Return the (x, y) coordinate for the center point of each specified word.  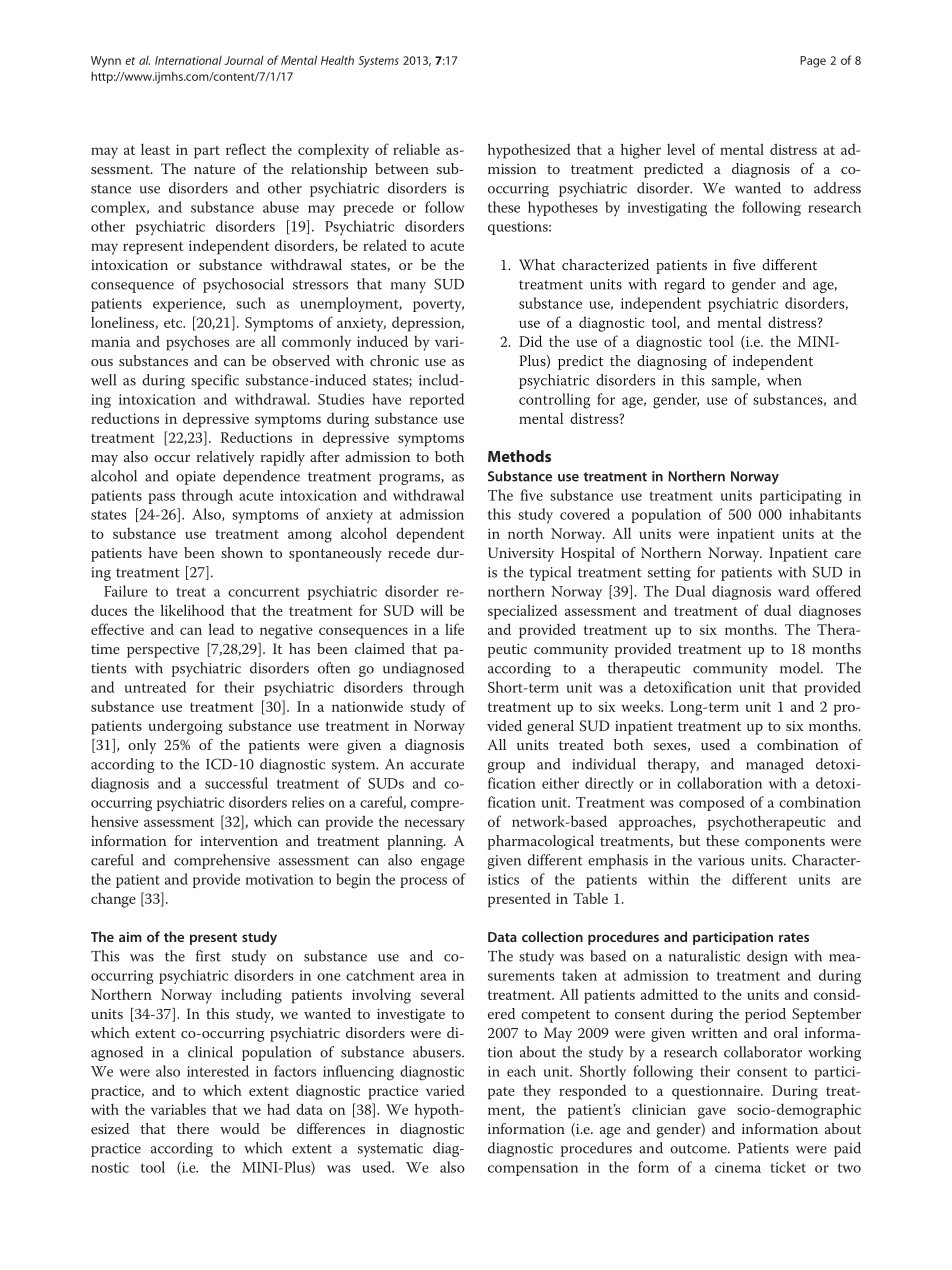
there (193, 1128)
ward (794, 591)
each (521, 1071)
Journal (244, 60)
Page (813, 62)
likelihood (192, 610)
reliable (416, 149)
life (454, 629)
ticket (788, 1167)
